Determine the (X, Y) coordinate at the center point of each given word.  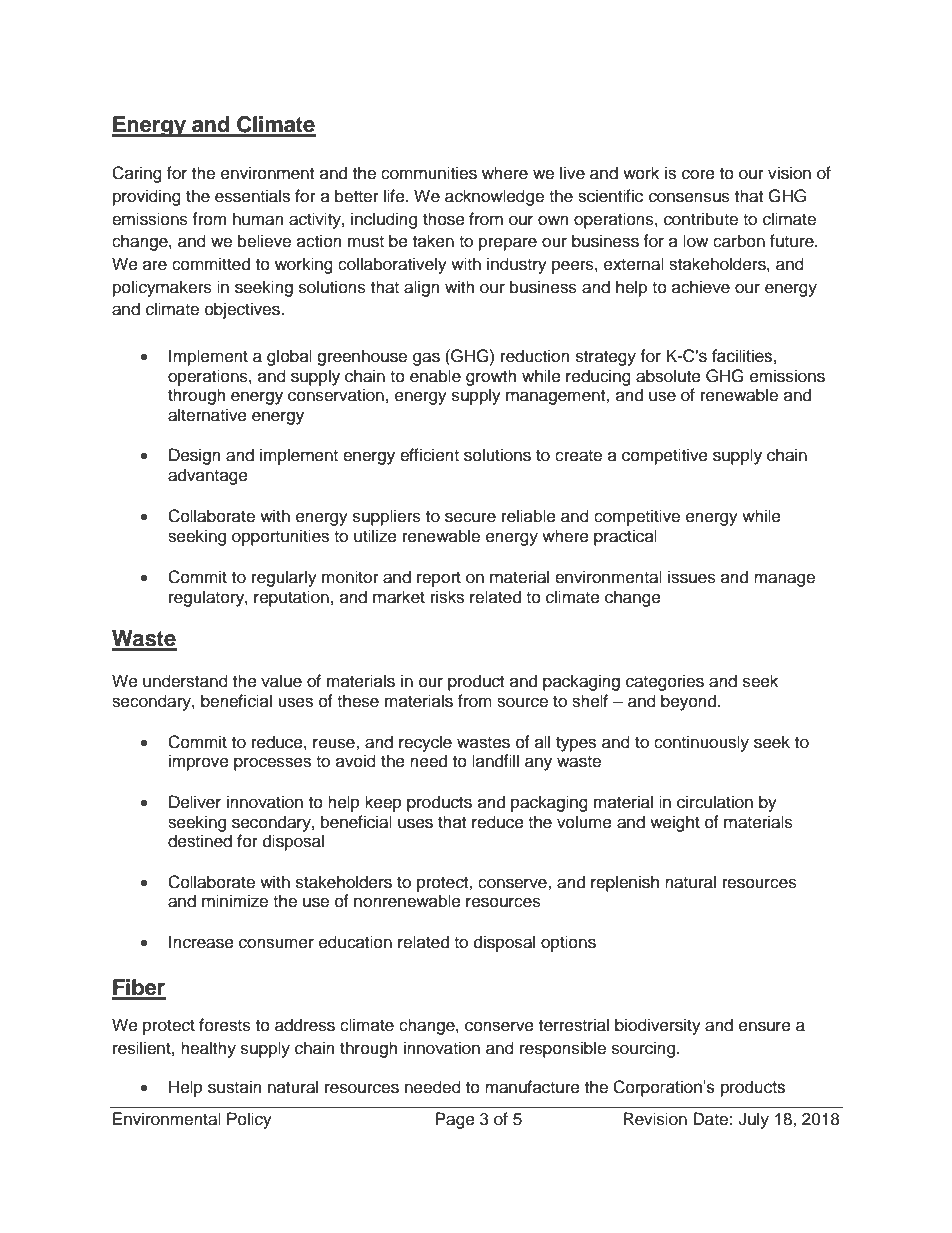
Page (455, 1120)
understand (185, 681)
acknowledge (494, 197)
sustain (235, 1087)
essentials (252, 196)
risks (447, 597)
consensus (689, 197)
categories (665, 682)
